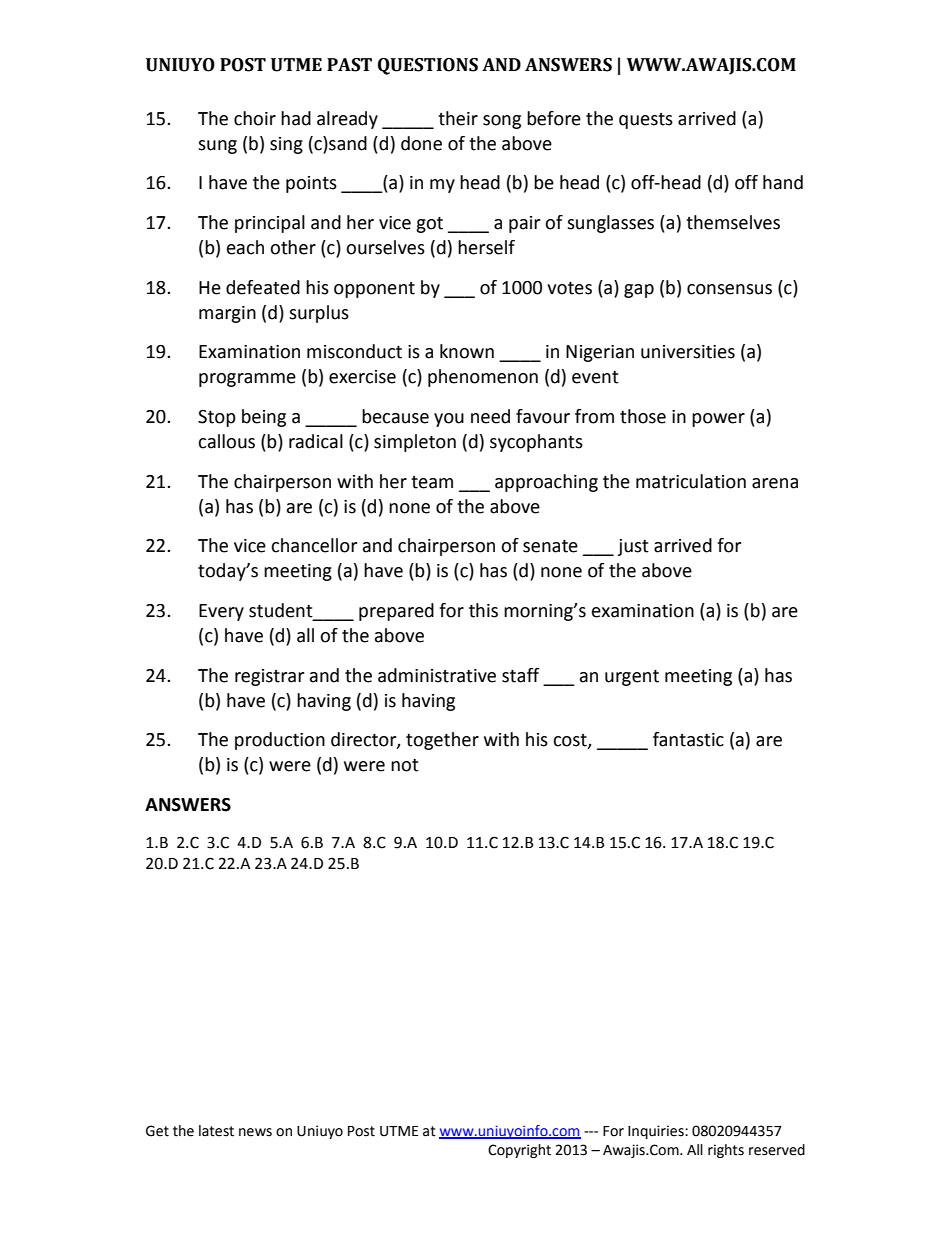  Describe the element at coordinates (646, 121) in the image. I see `quests` at that location.
